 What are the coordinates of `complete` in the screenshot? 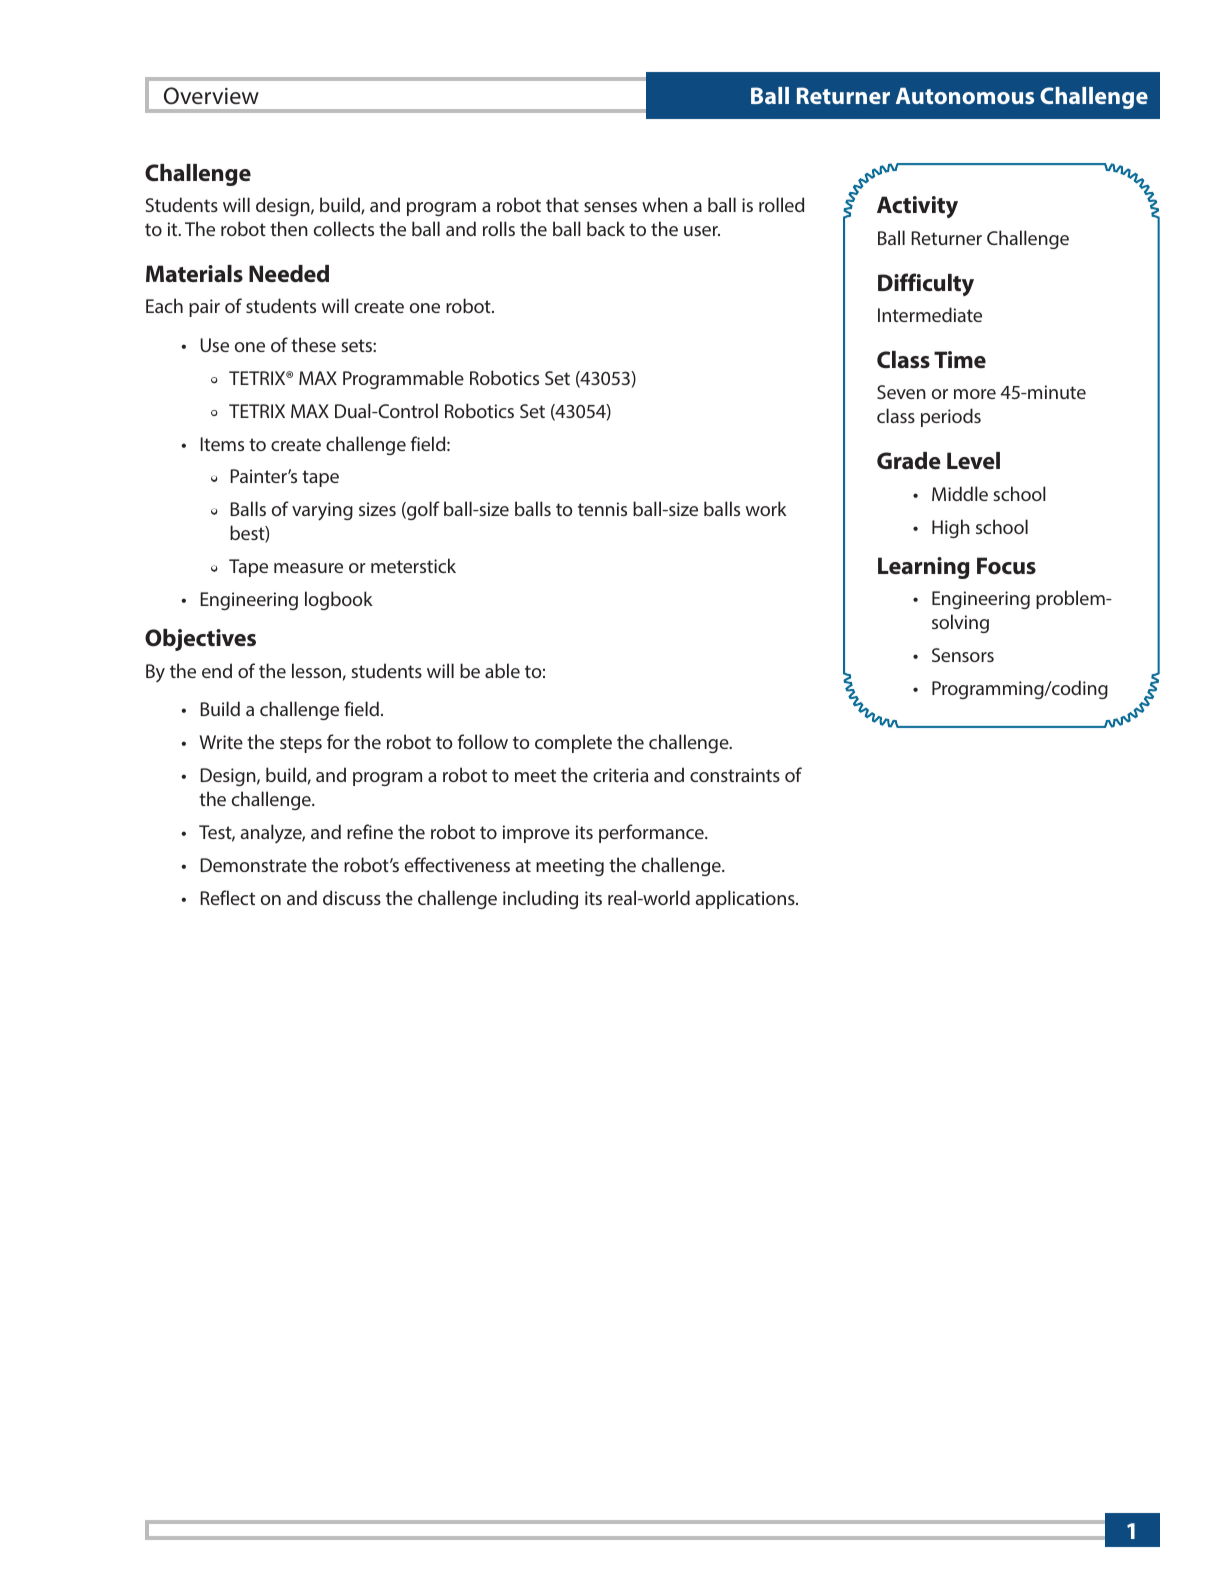 It's located at (573, 743).
